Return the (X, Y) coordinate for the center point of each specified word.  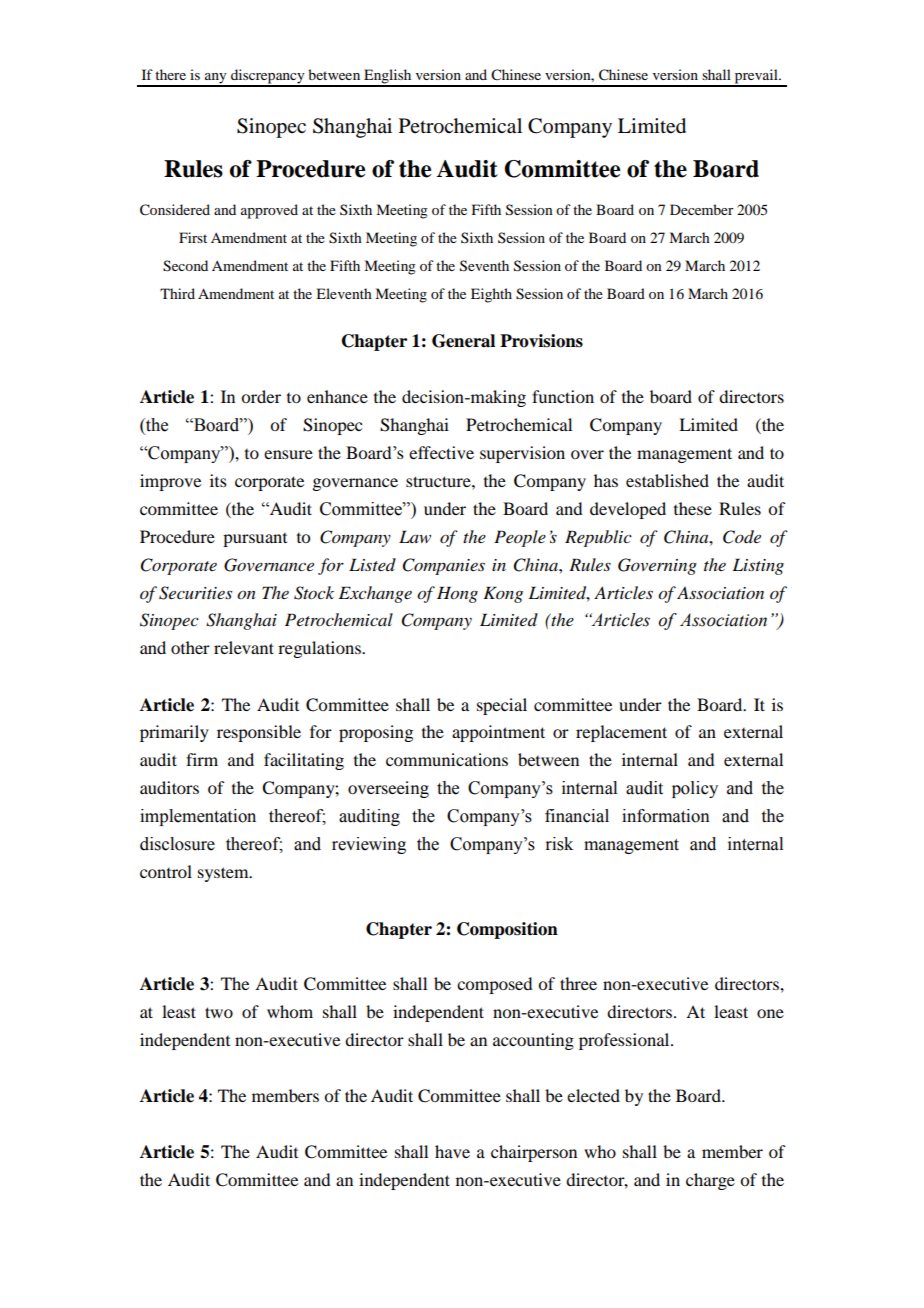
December (702, 209)
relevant (244, 647)
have (452, 1151)
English (388, 77)
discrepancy (268, 77)
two (219, 1012)
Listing (758, 566)
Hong (457, 594)
